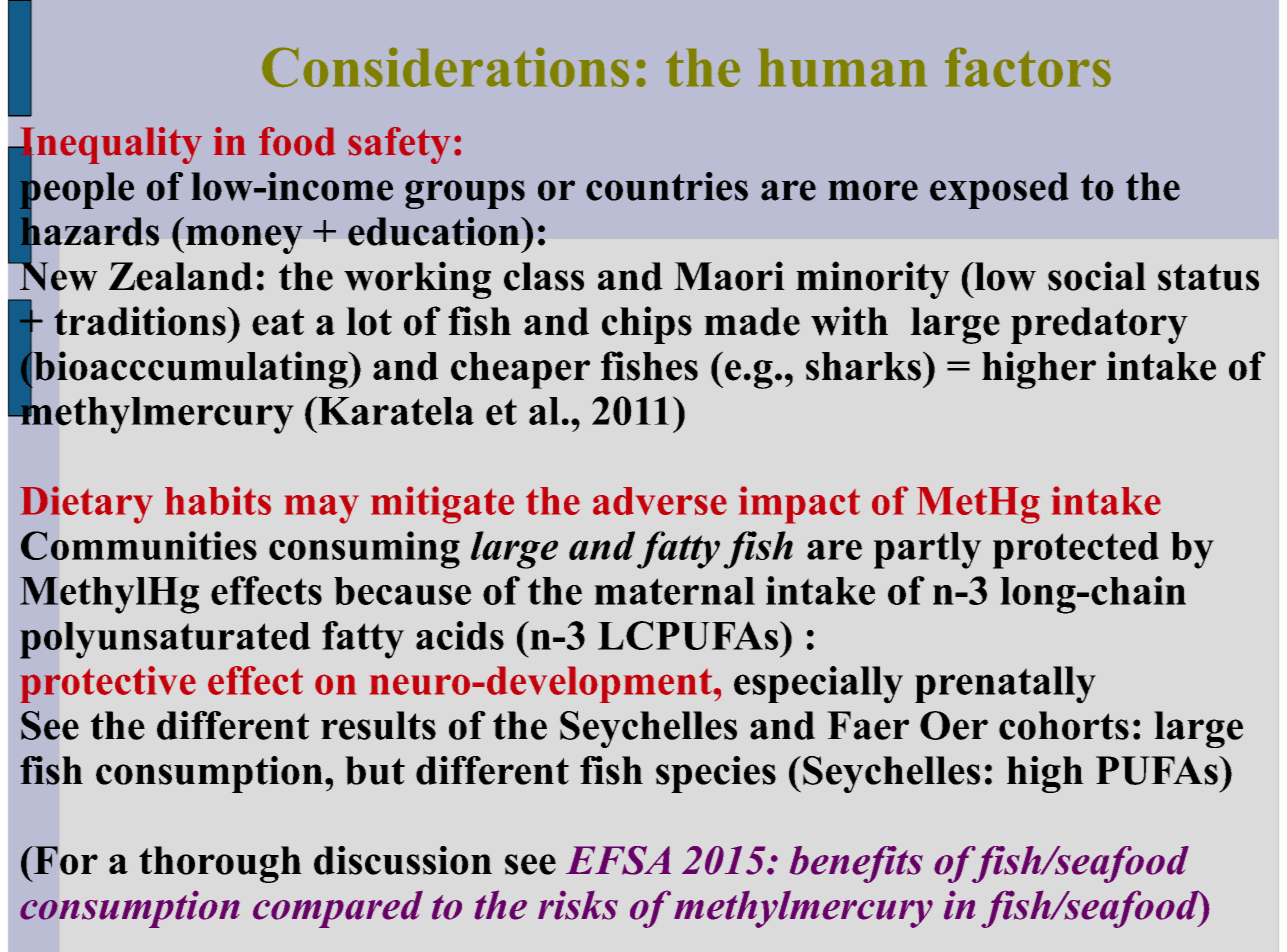  What do you see at coordinates (1076, 550) in the page?
I see `protected` at bounding box center [1076, 550].
